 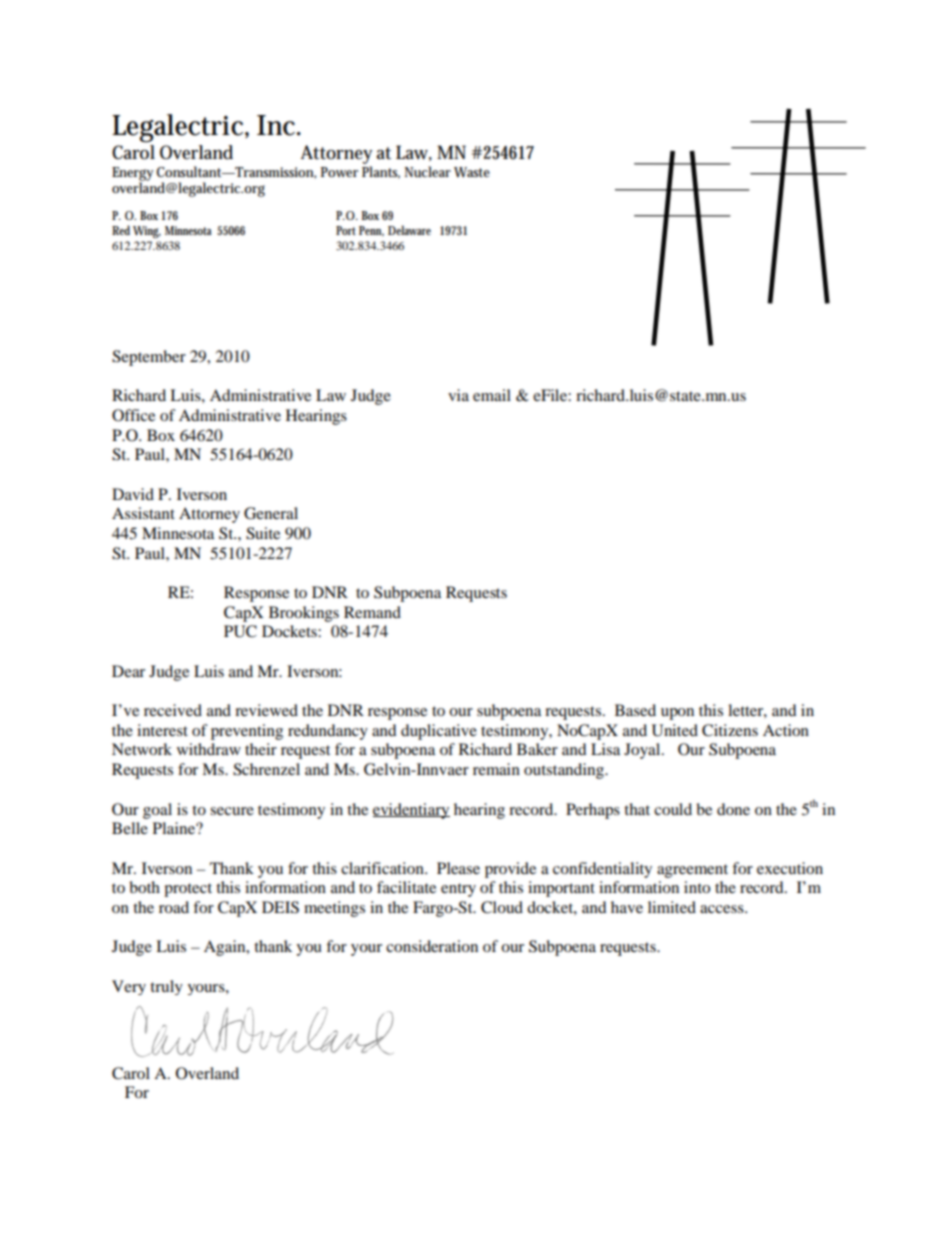 I want to click on Office, so click(x=133, y=415).
